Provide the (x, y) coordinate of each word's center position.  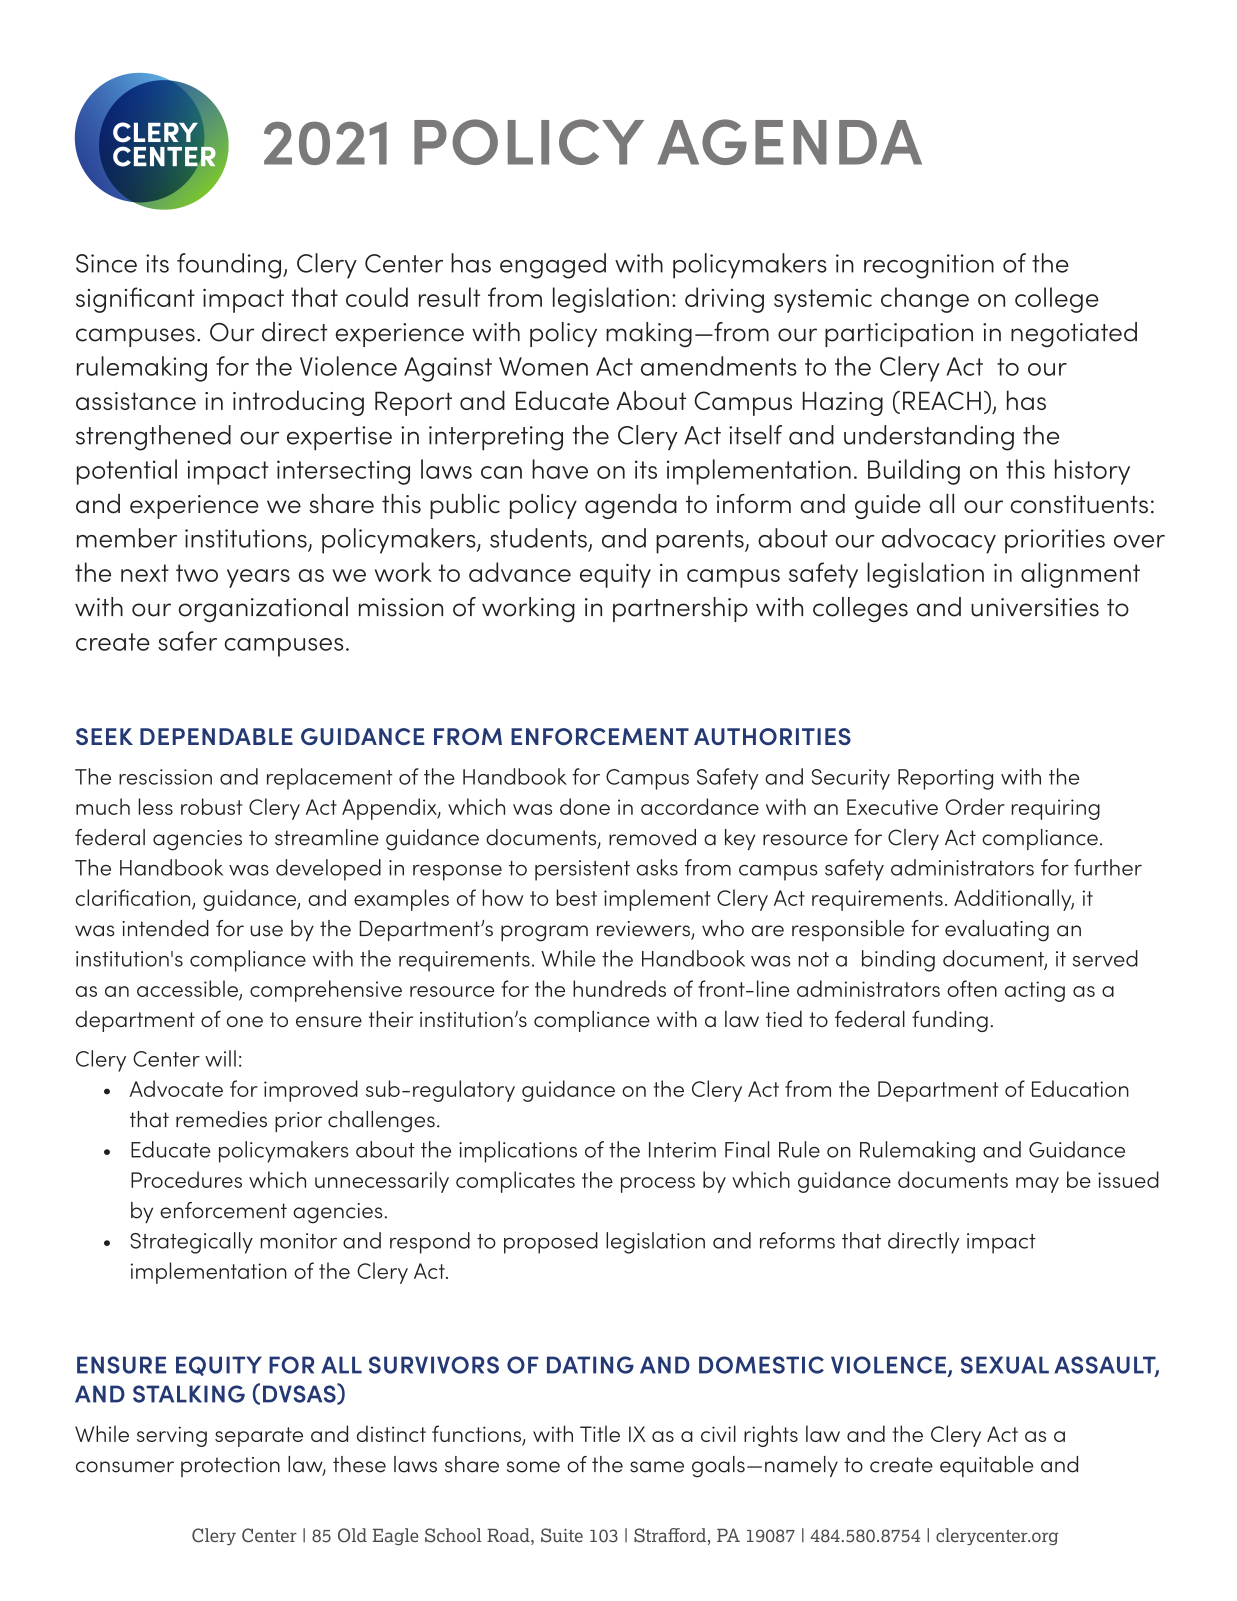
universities (1035, 607)
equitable (986, 1466)
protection (230, 1467)
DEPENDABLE (216, 736)
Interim (682, 1150)
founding (229, 266)
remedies (221, 1119)
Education (1080, 1088)
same (657, 1467)
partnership (680, 609)
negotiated (1074, 335)
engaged (553, 266)
